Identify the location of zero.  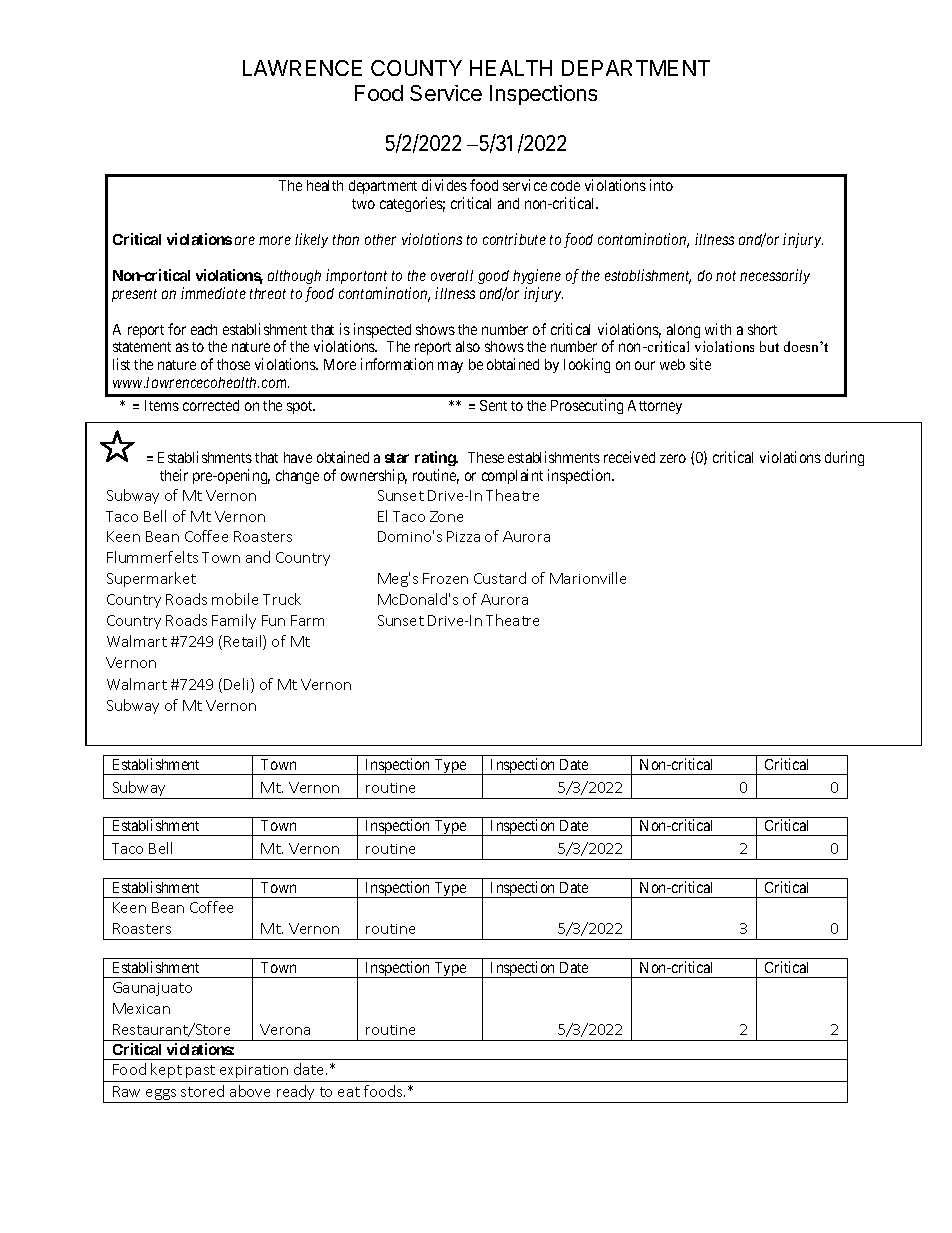
(673, 458).
